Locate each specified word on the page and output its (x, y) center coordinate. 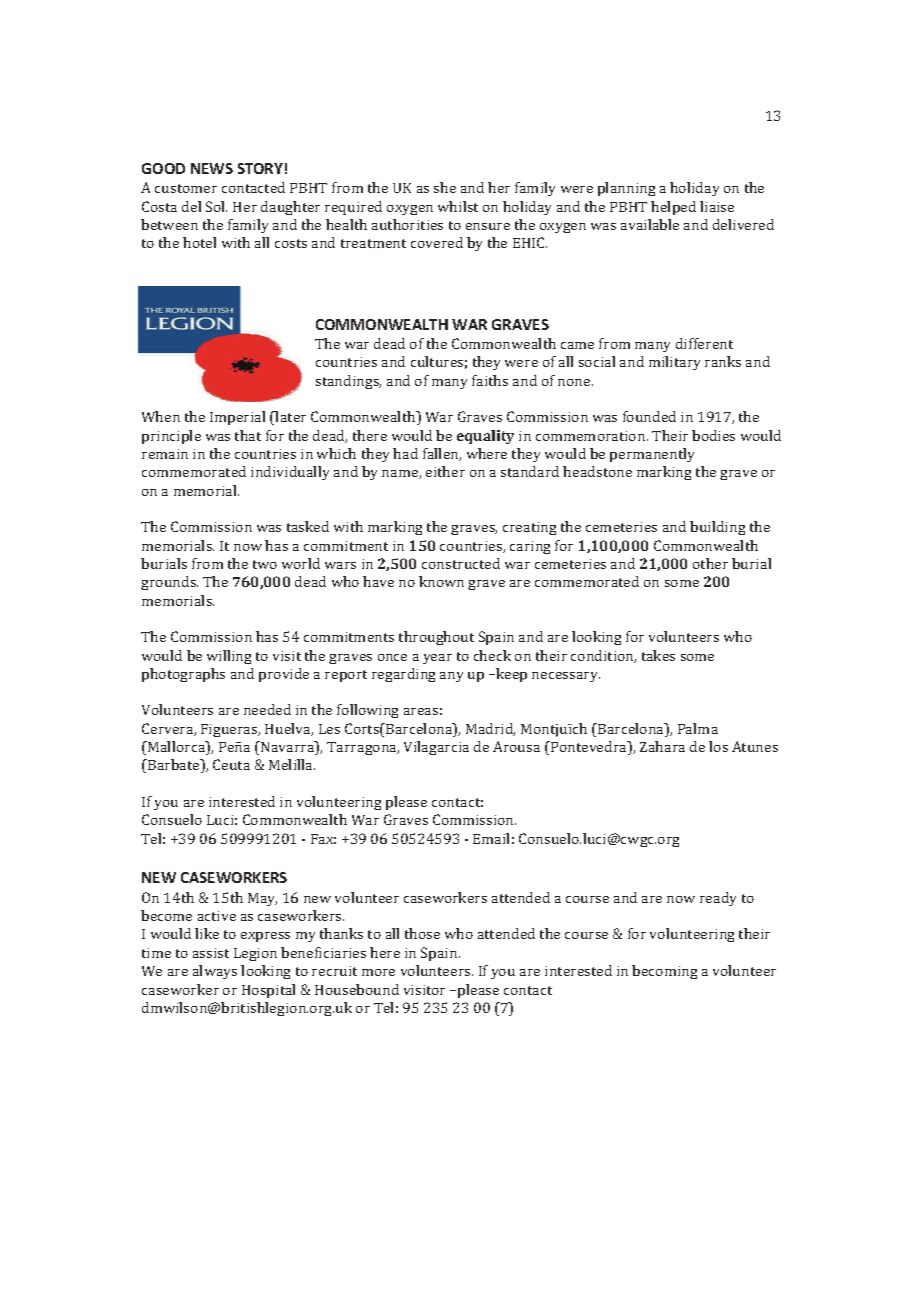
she (445, 187)
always (215, 972)
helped (673, 208)
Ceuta (231, 764)
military (674, 363)
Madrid (490, 729)
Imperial (237, 418)
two (265, 564)
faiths (490, 380)
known (441, 581)
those (422, 933)
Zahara (662, 746)
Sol (216, 206)
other (710, 563)
